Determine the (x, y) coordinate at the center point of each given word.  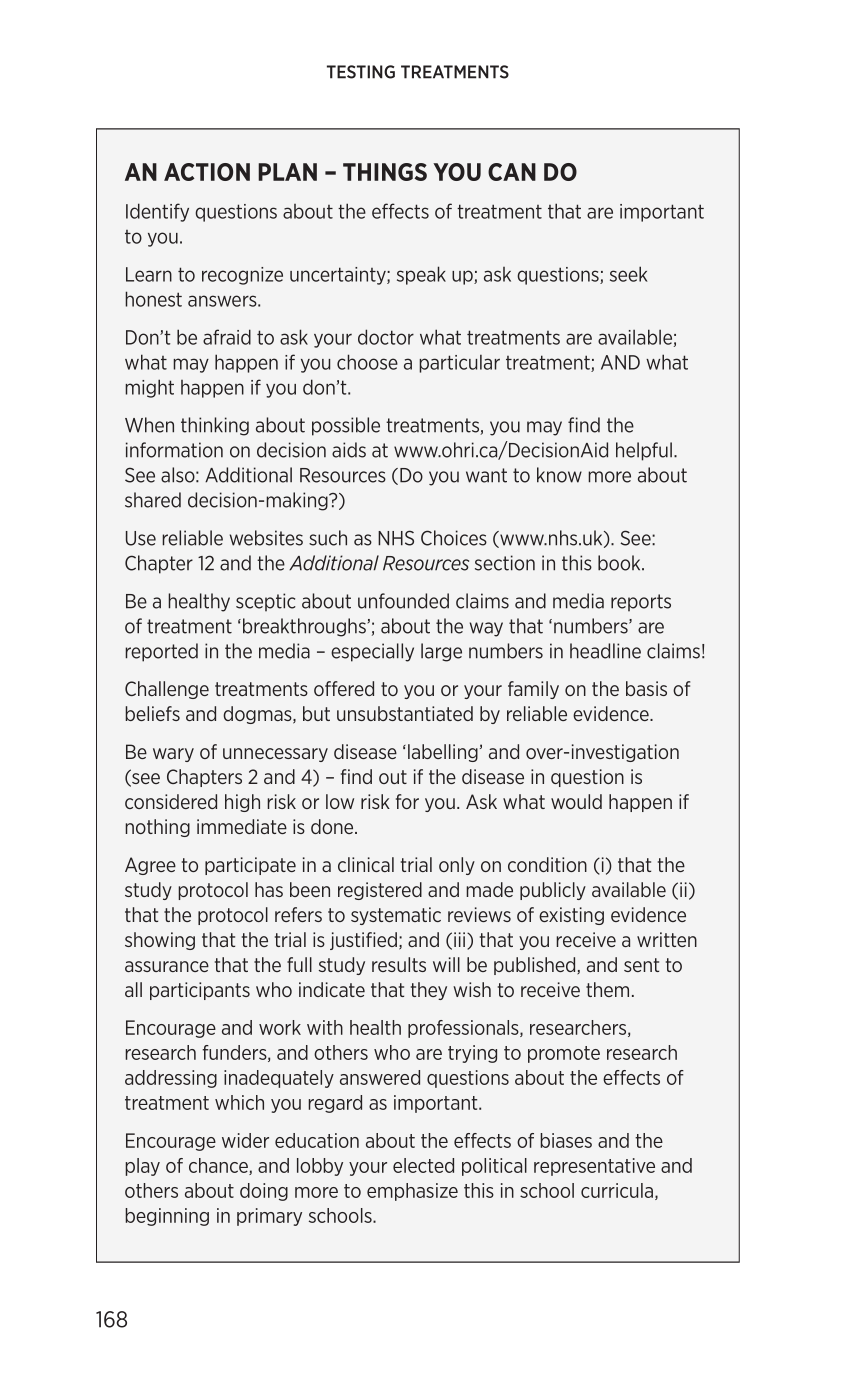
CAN (512, 172)
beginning (167, 1217)
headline (605, 651)
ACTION (207, 172)
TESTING (361, 72)
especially (372, 652)
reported (161, 652)
